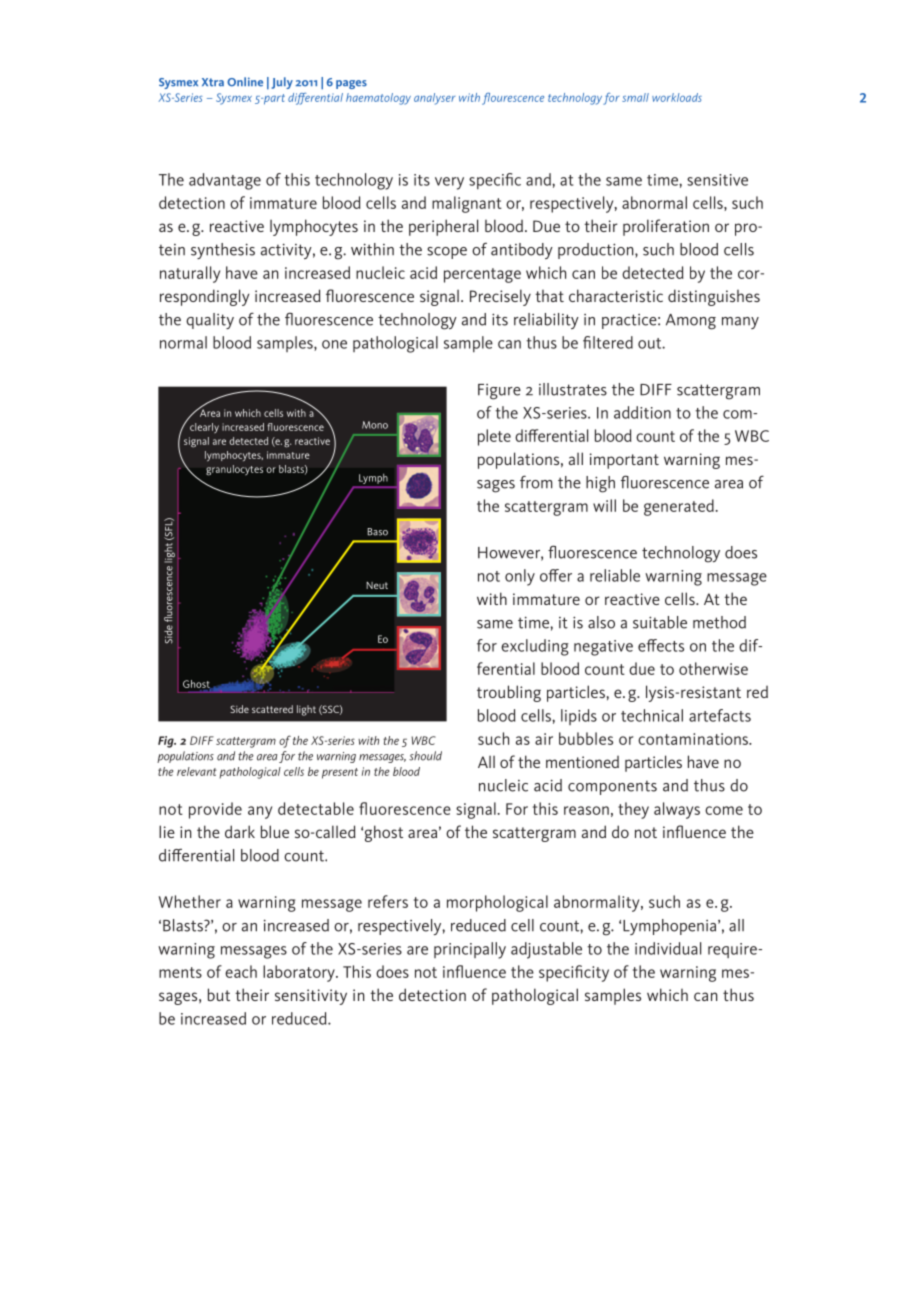 This page has width=924, height=1308. Describe the element at coordinates (241, 971) in the page. I see `each` at that location.
